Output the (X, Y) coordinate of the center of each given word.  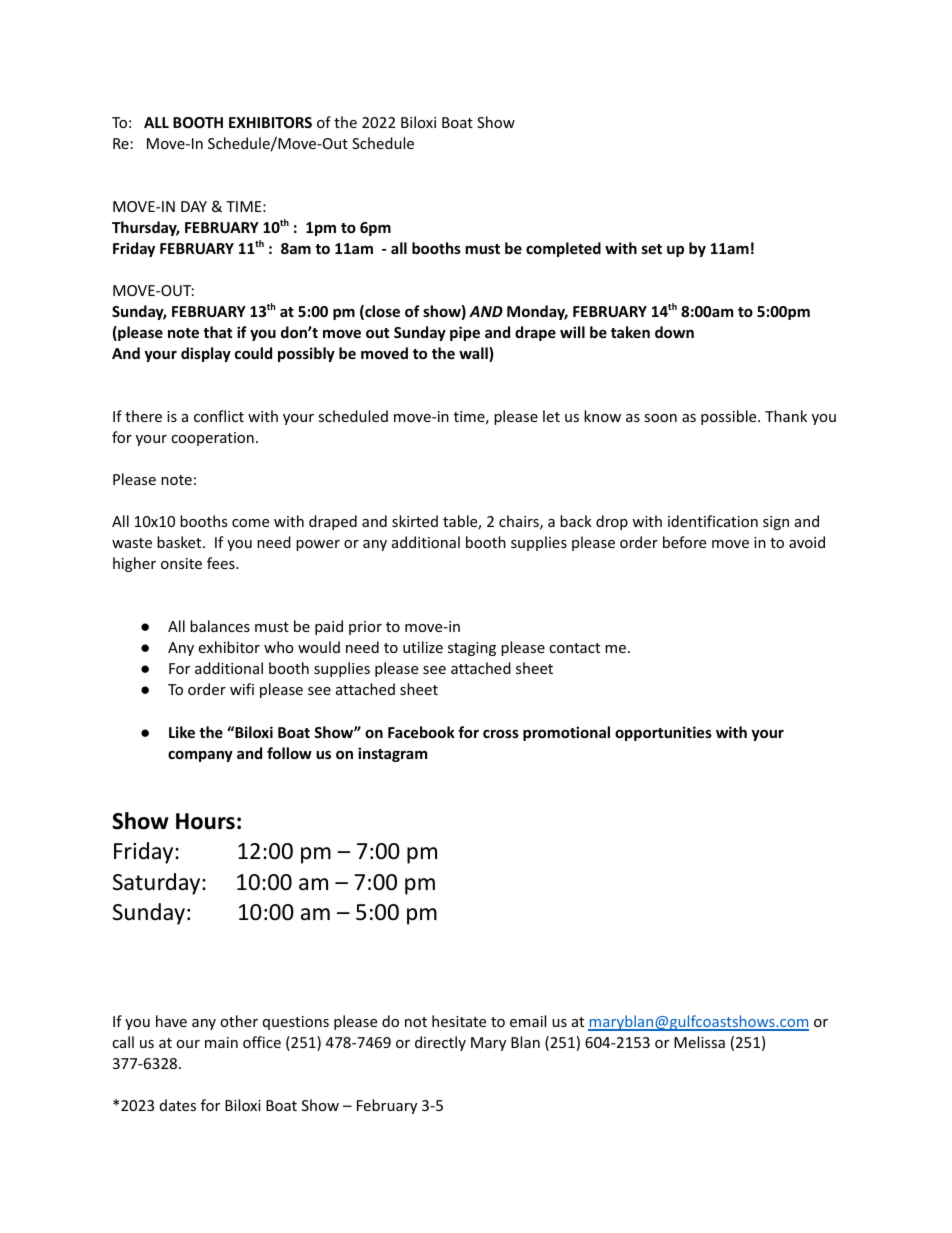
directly (440, 1043)
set (652, 249)
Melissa (699, 1042)
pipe (465, 333)
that (217, 332)
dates (178, 1105)
